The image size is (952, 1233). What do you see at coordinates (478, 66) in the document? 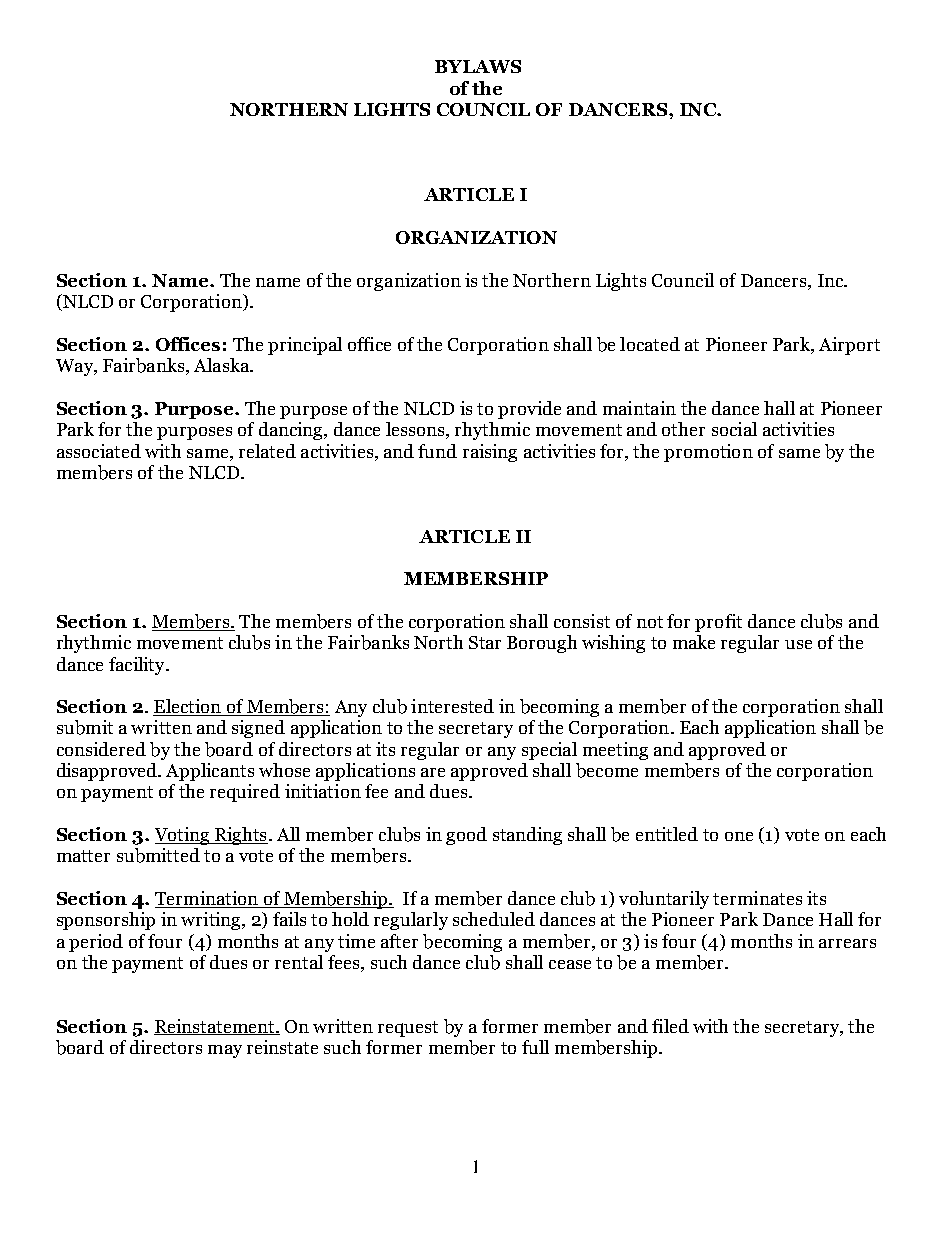
I see `BYLAWS` at bounding box center [478, 66].
